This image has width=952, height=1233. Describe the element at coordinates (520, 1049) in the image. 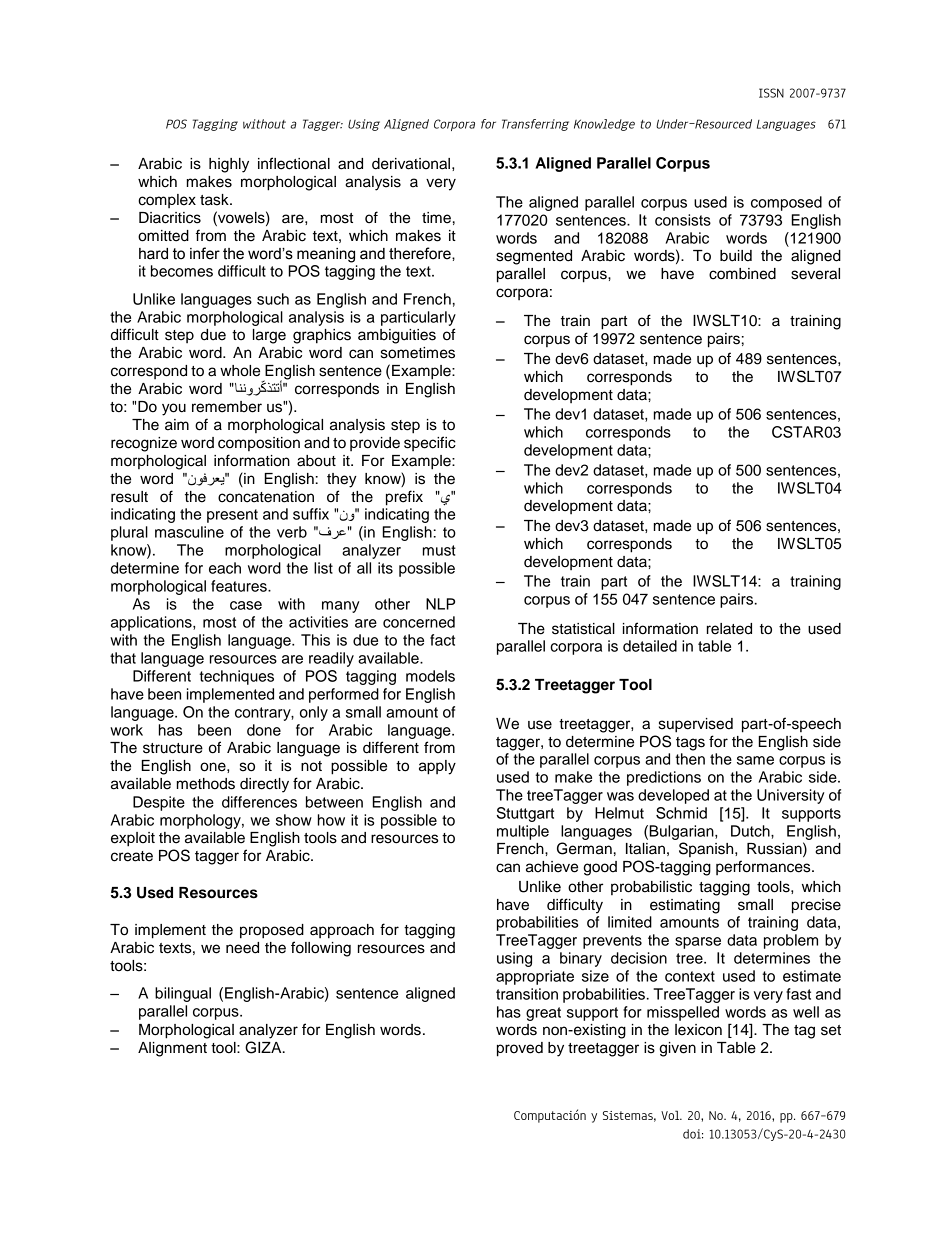

I see `proved` at that location.
